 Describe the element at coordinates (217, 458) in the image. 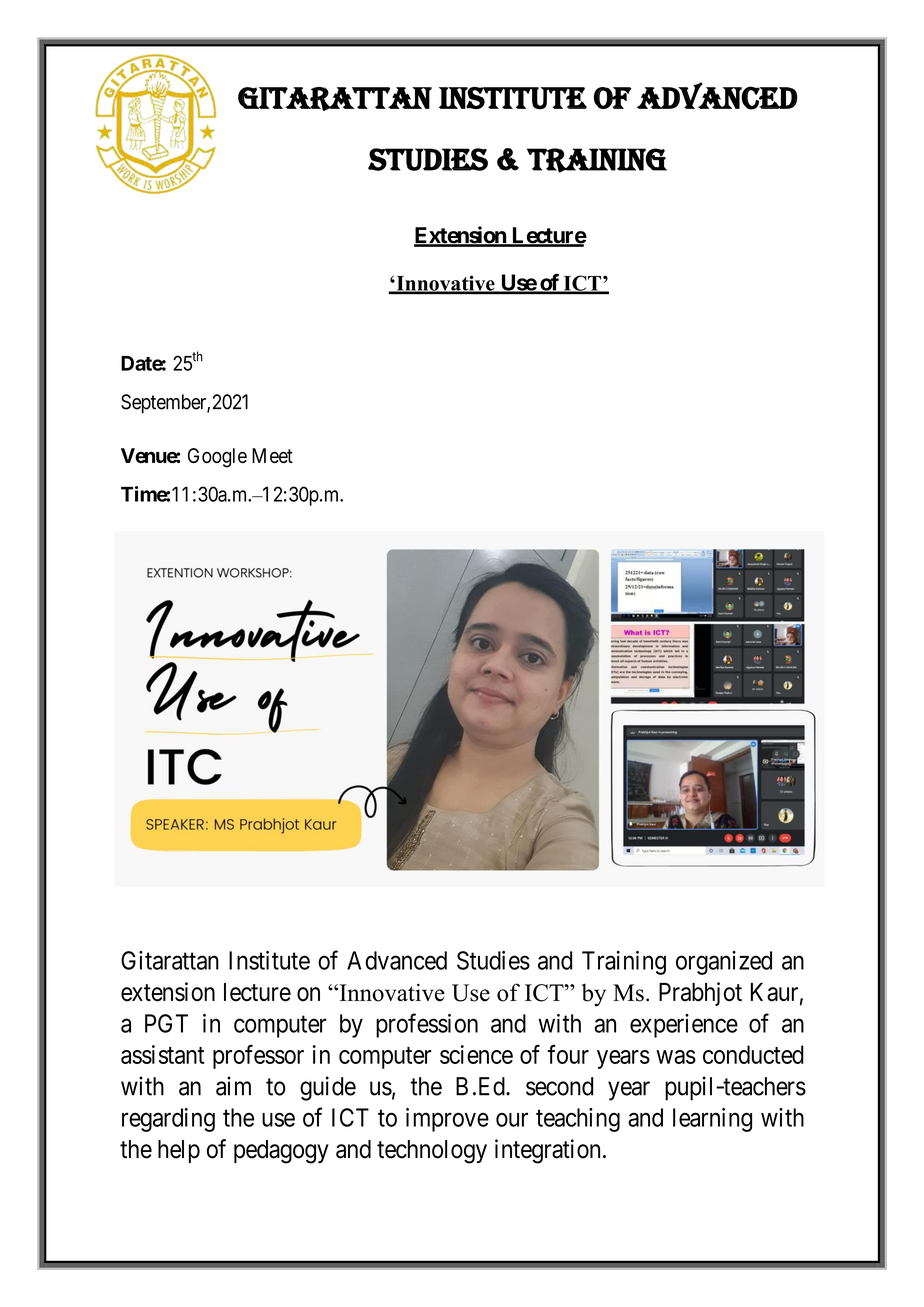

I see `Google` at that location.
